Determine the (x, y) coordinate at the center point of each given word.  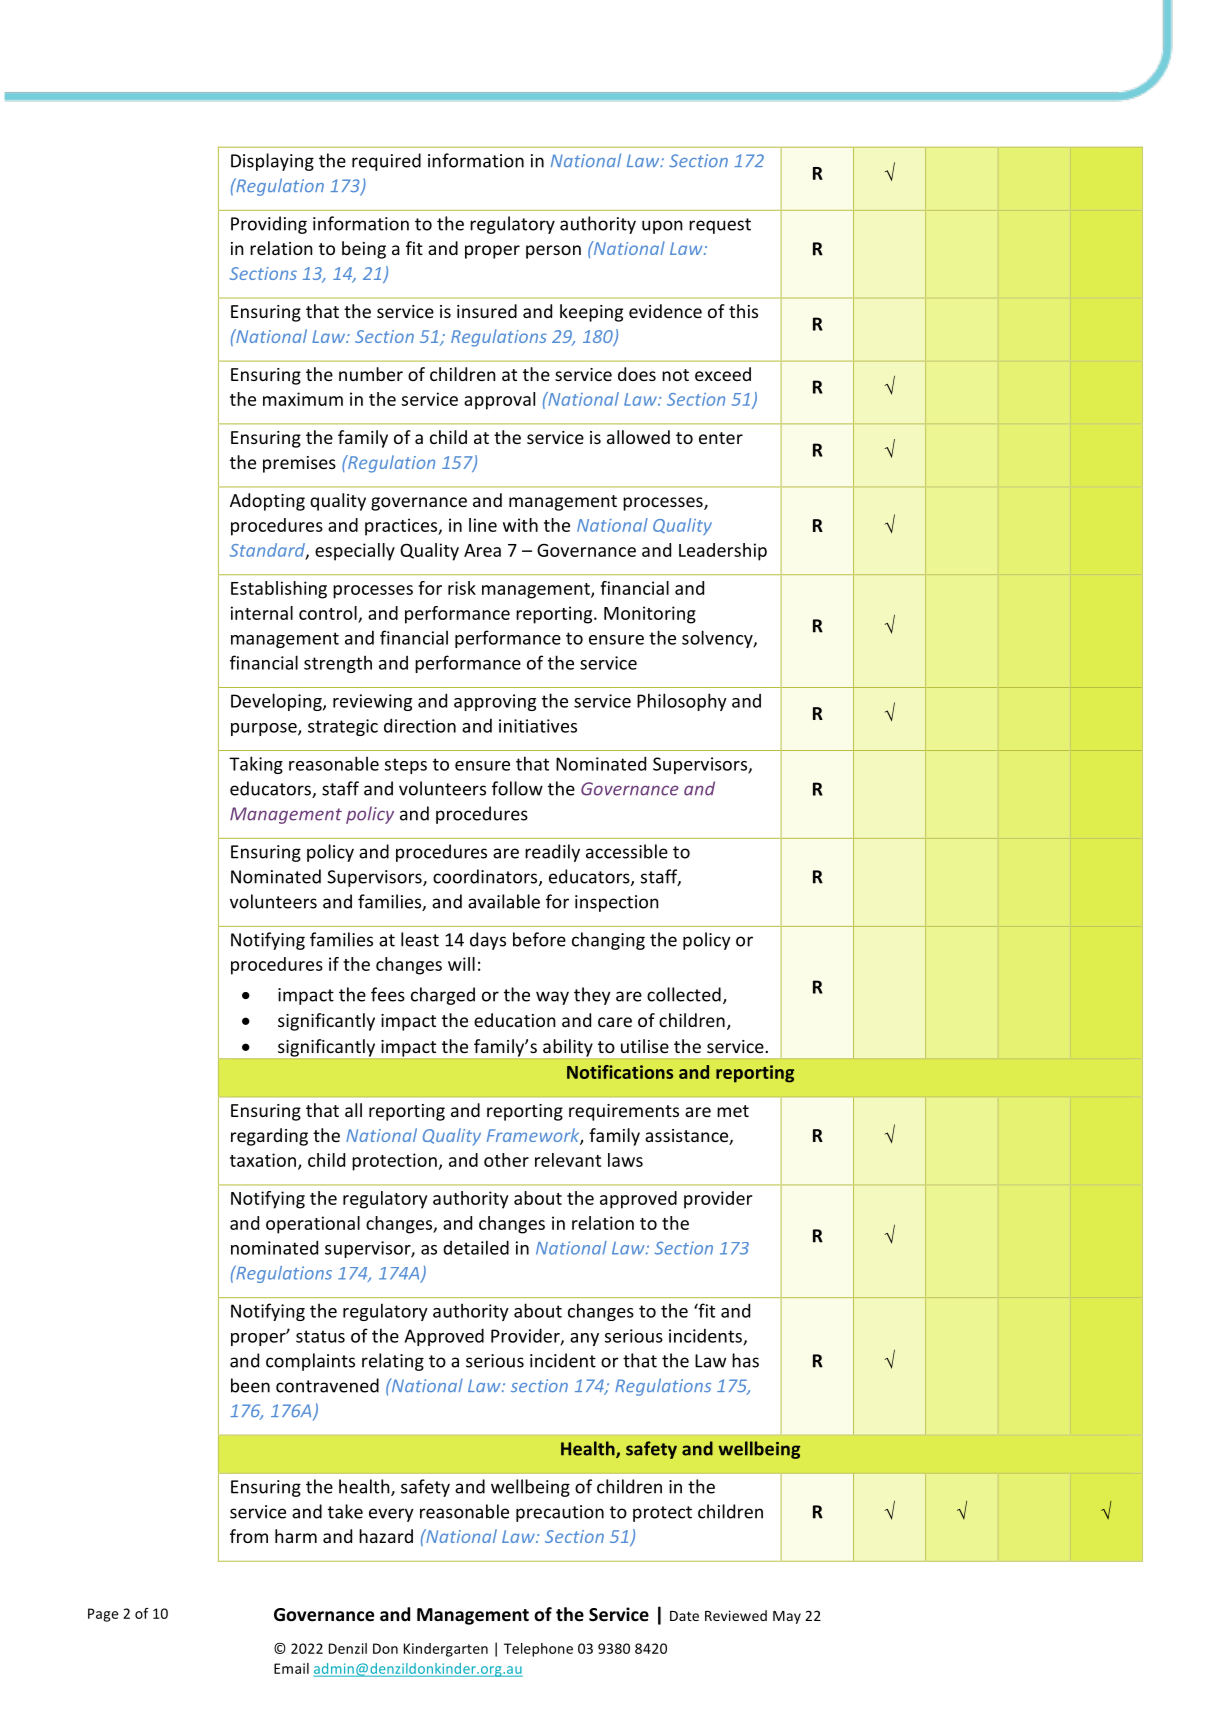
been (250, 1385)
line (483, 525)
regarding (269, 1137)
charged (443, 996)
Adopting (267, 502)
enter (721, 438)
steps (406, 766)
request (720, 226)
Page (103, 1615)
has (745, 1360)
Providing (269, 225)
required (386, 162)
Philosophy (682, 702)
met (733, 1111)
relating (393, 1362)
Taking (256, 765)
